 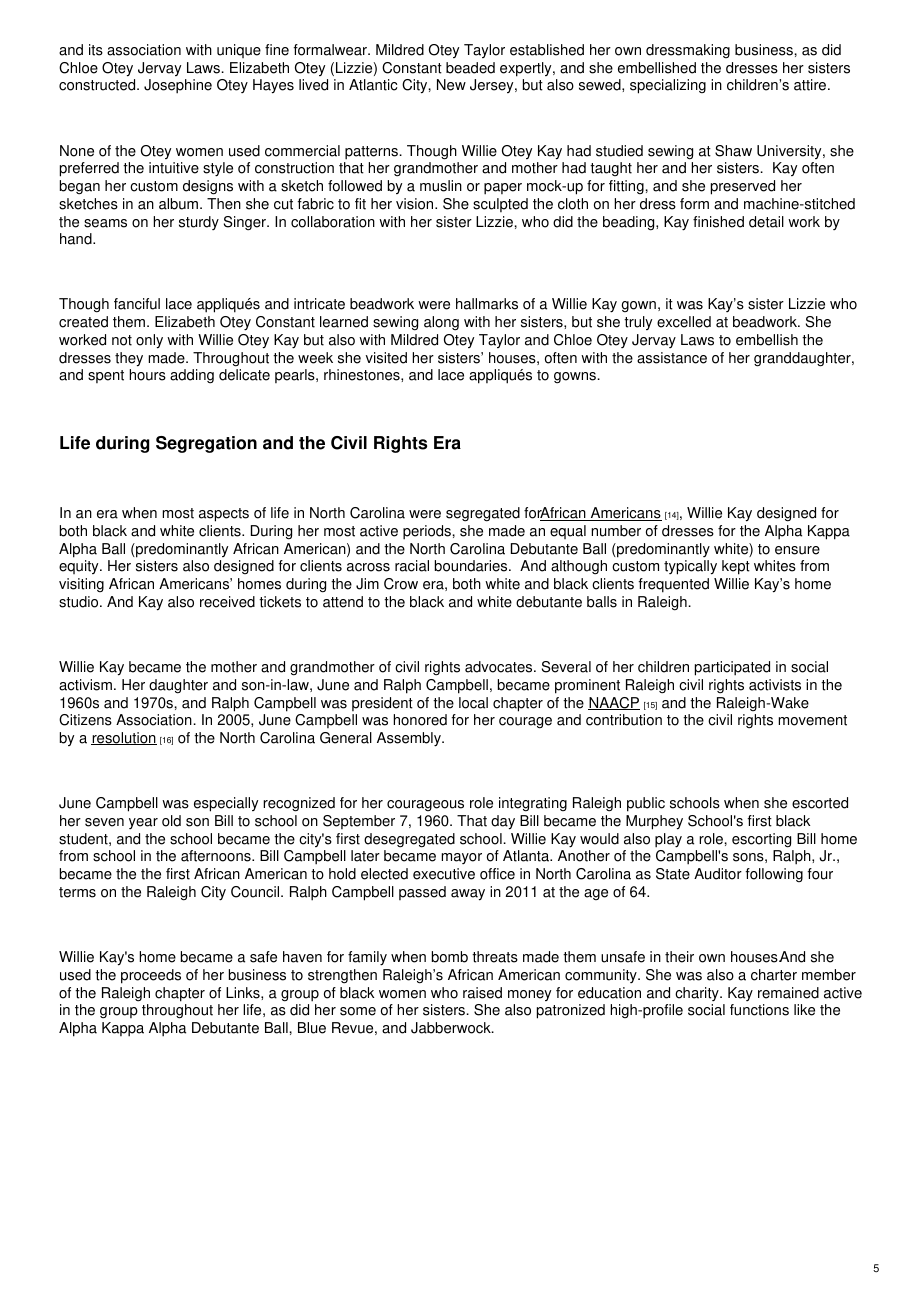 What do you see at coordinates (451, 85) in the screenshot?
I see `New` at bounding box center [451, 85].
